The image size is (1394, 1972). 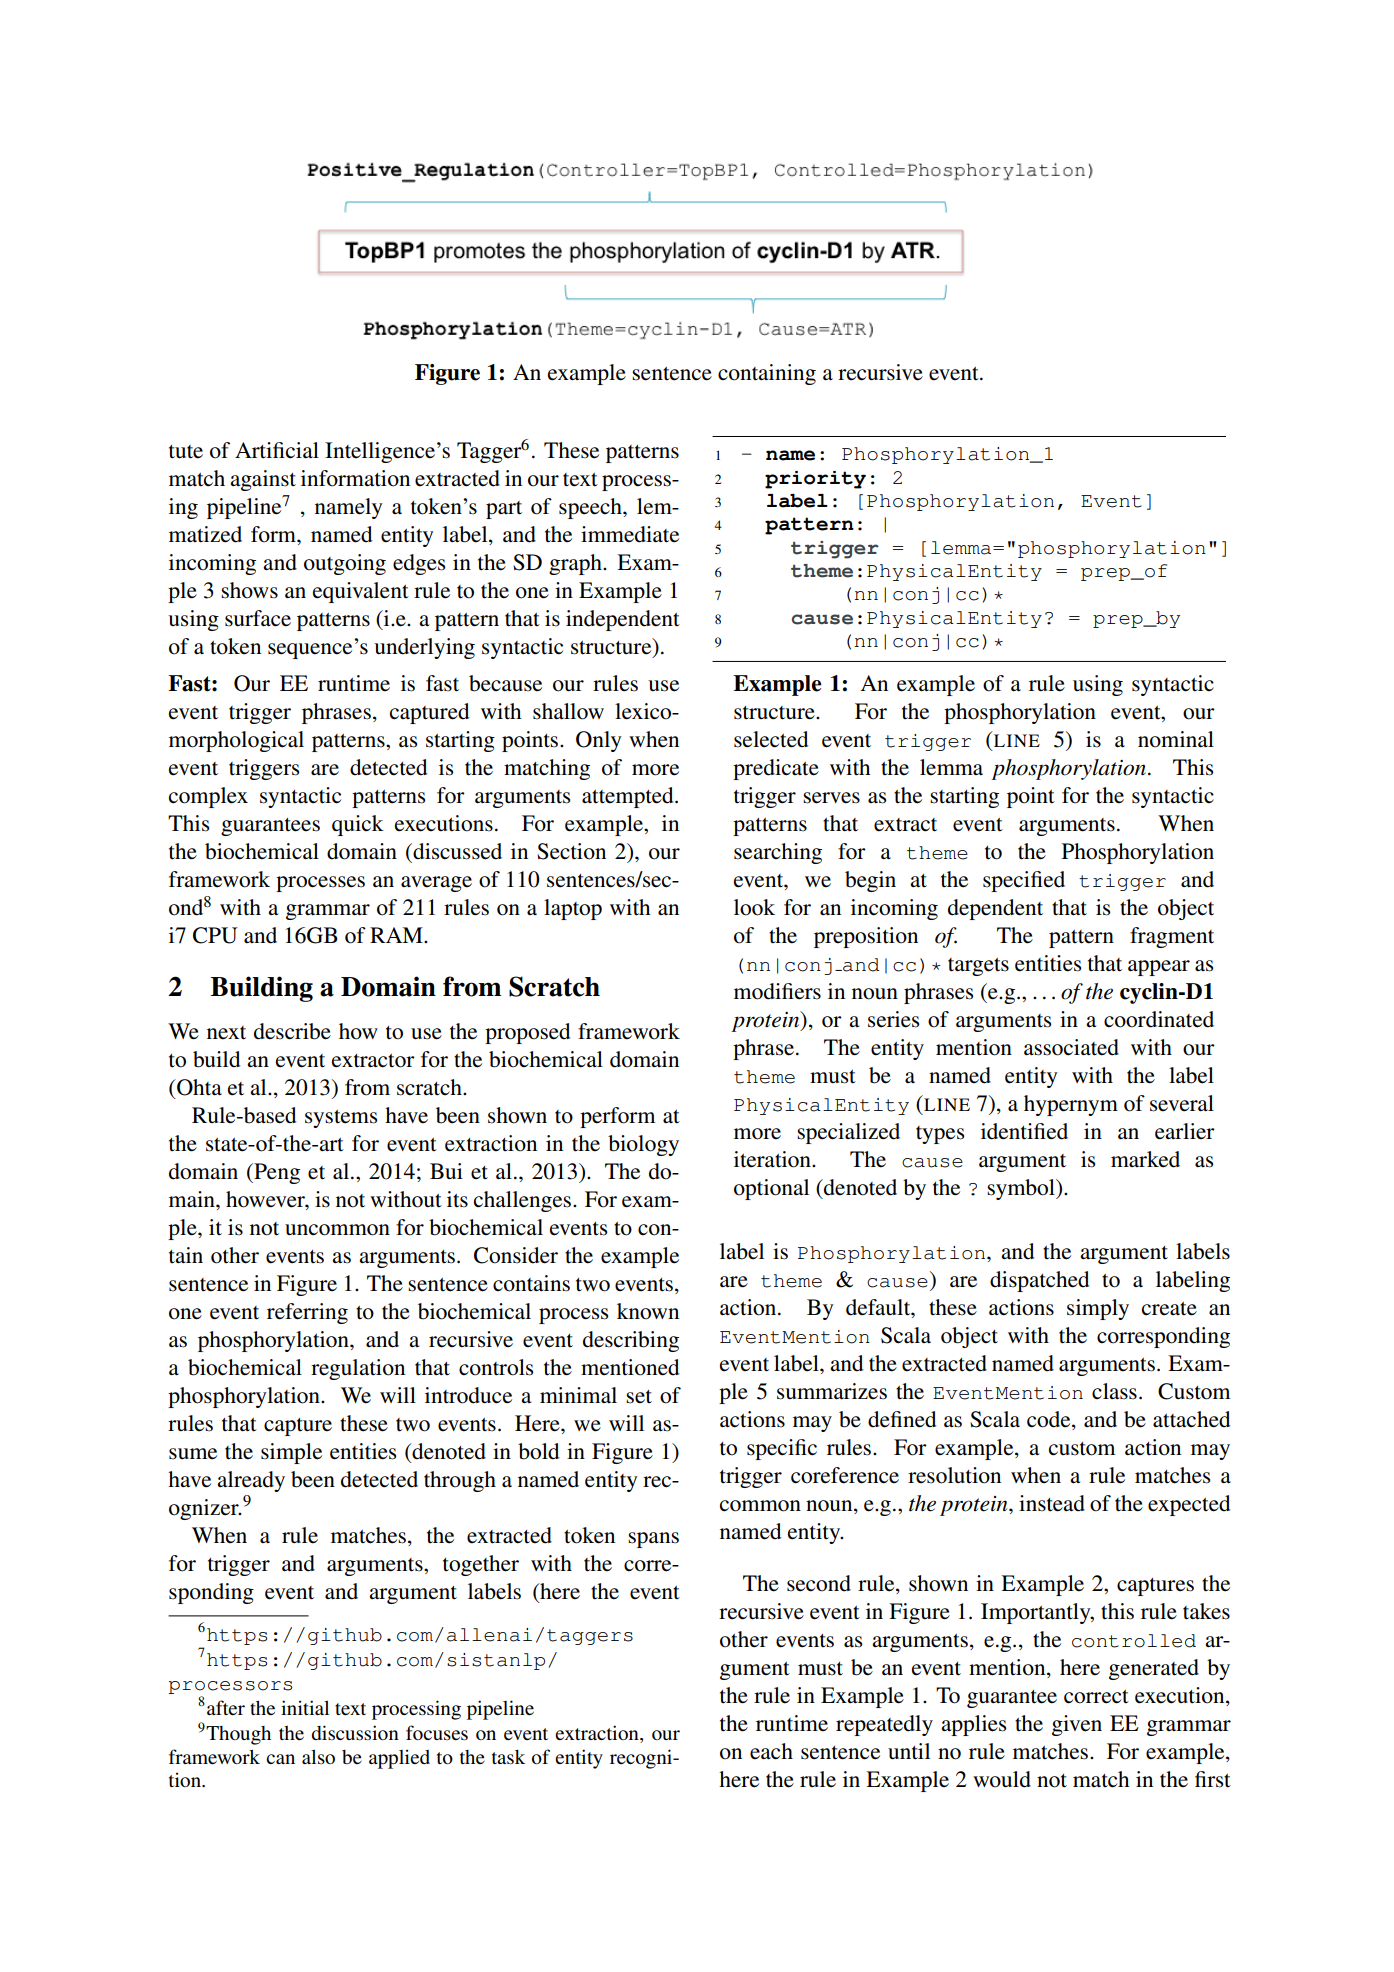 What do you see at coordinates (318, 1757) in the screenshot?
I see `also` at bounding box center [318, 1757].
